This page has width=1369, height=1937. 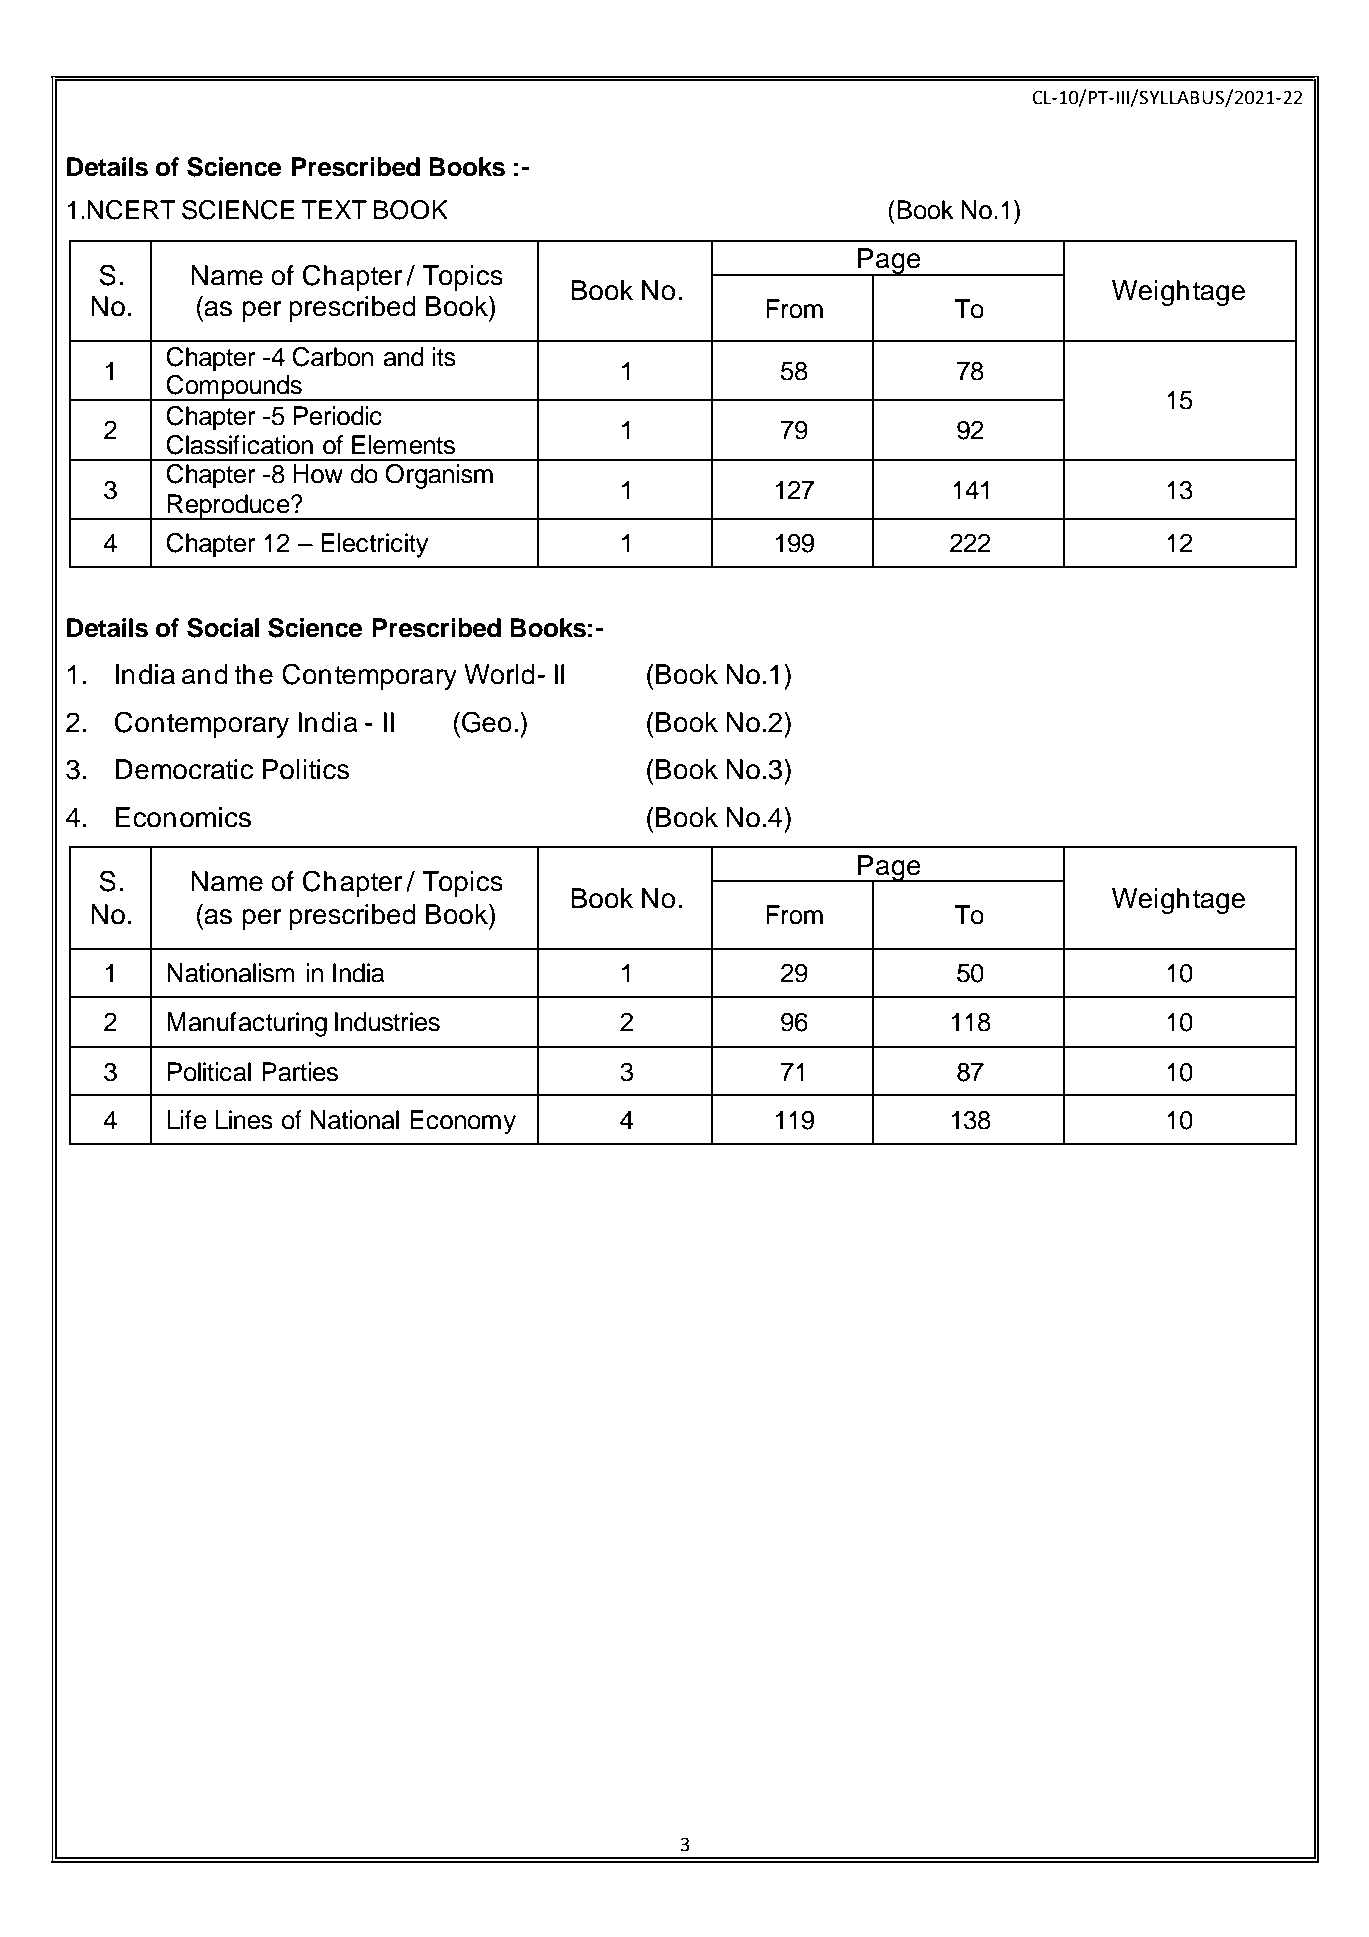 What do you see at coordinates (334, 209) in the page?
I see `TEXT` at bounding box center [334, 209].
